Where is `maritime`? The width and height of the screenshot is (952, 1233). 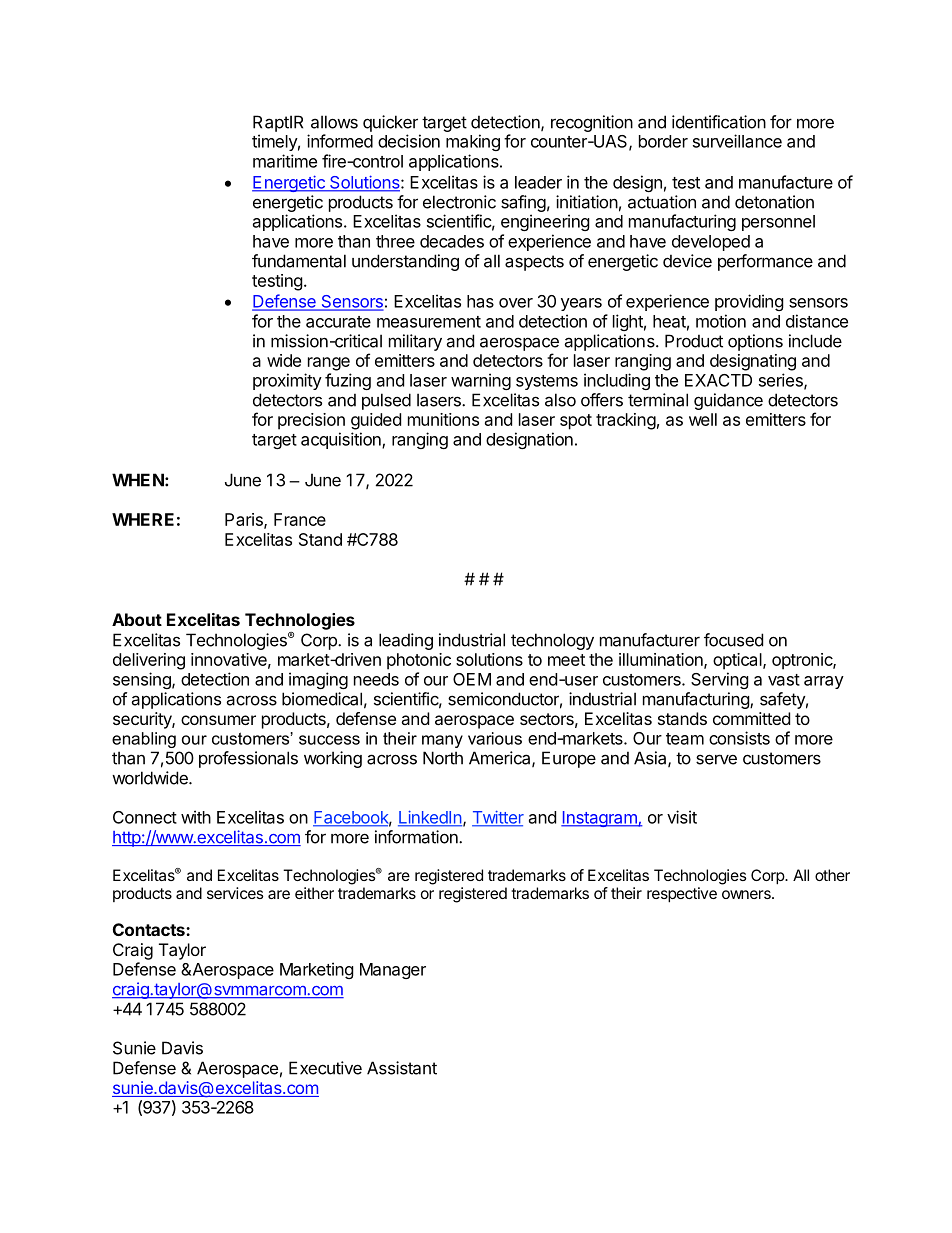
maritime is located at coordinates (285, 161).
